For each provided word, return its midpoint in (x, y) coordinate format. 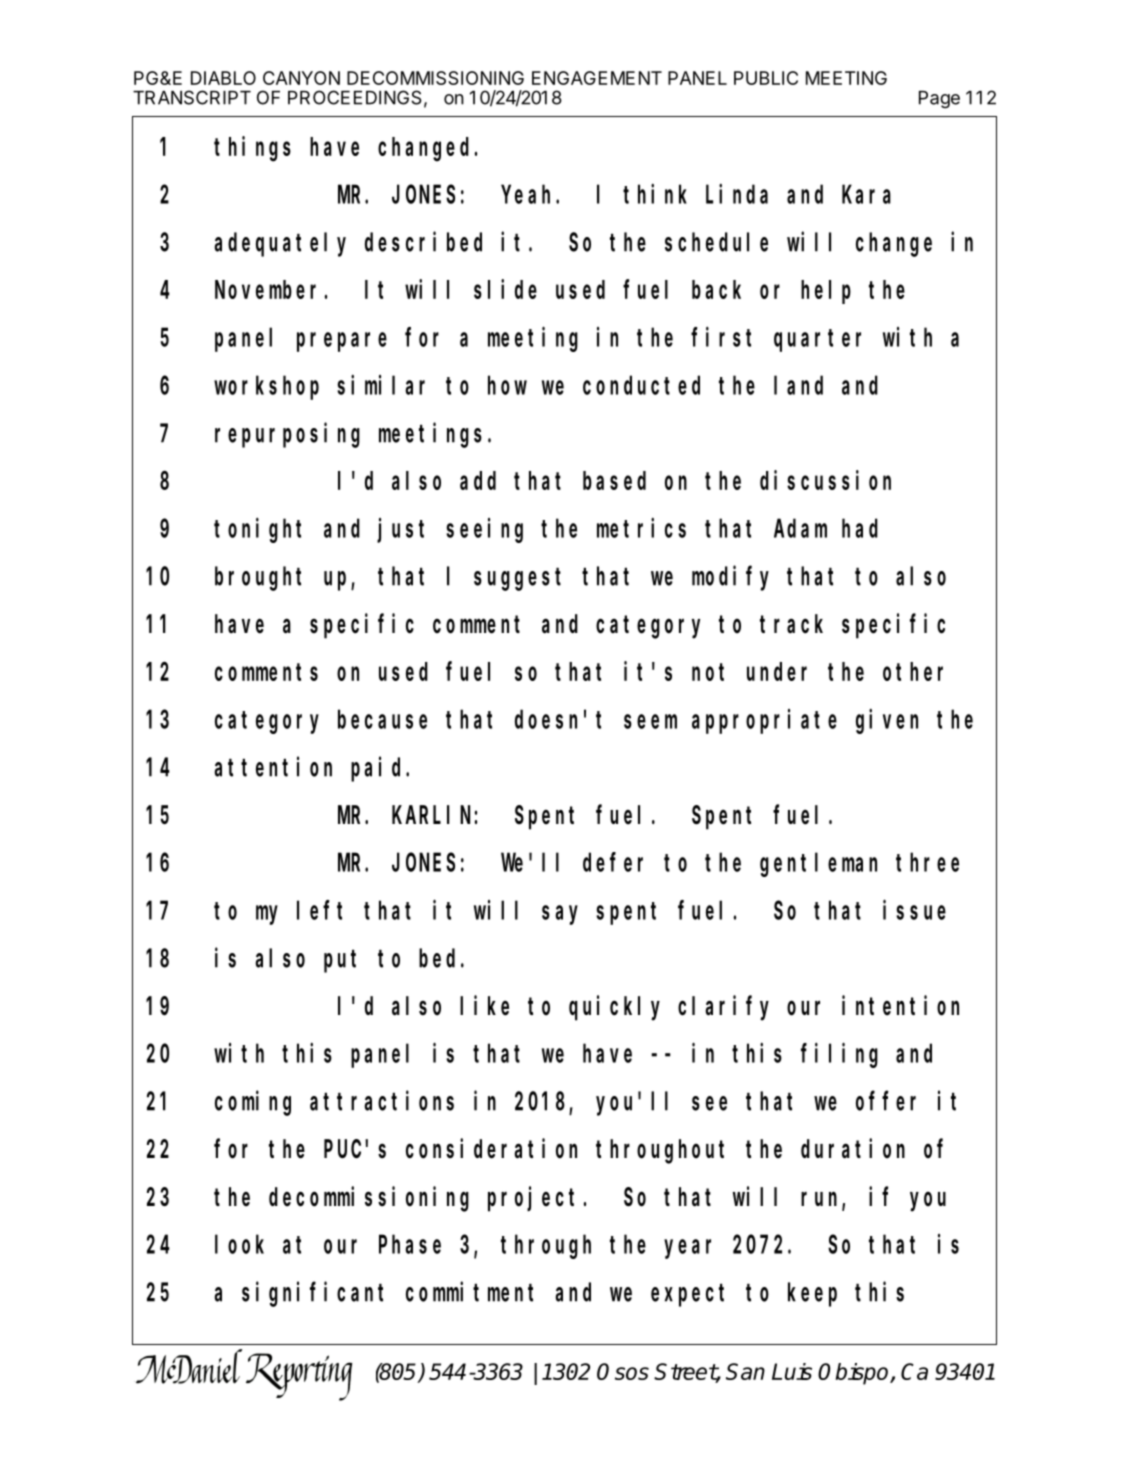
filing (839, 1055)
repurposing (287, 435)
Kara (866, 195)
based (614, 480)
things (252, 149)
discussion (825, 480)
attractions (382, 1101)
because (382, 719)
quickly (614, 1008)
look (239, 1244)
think (655, 194)
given (887, 721)
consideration (491, 1149)
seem (650, 721)
